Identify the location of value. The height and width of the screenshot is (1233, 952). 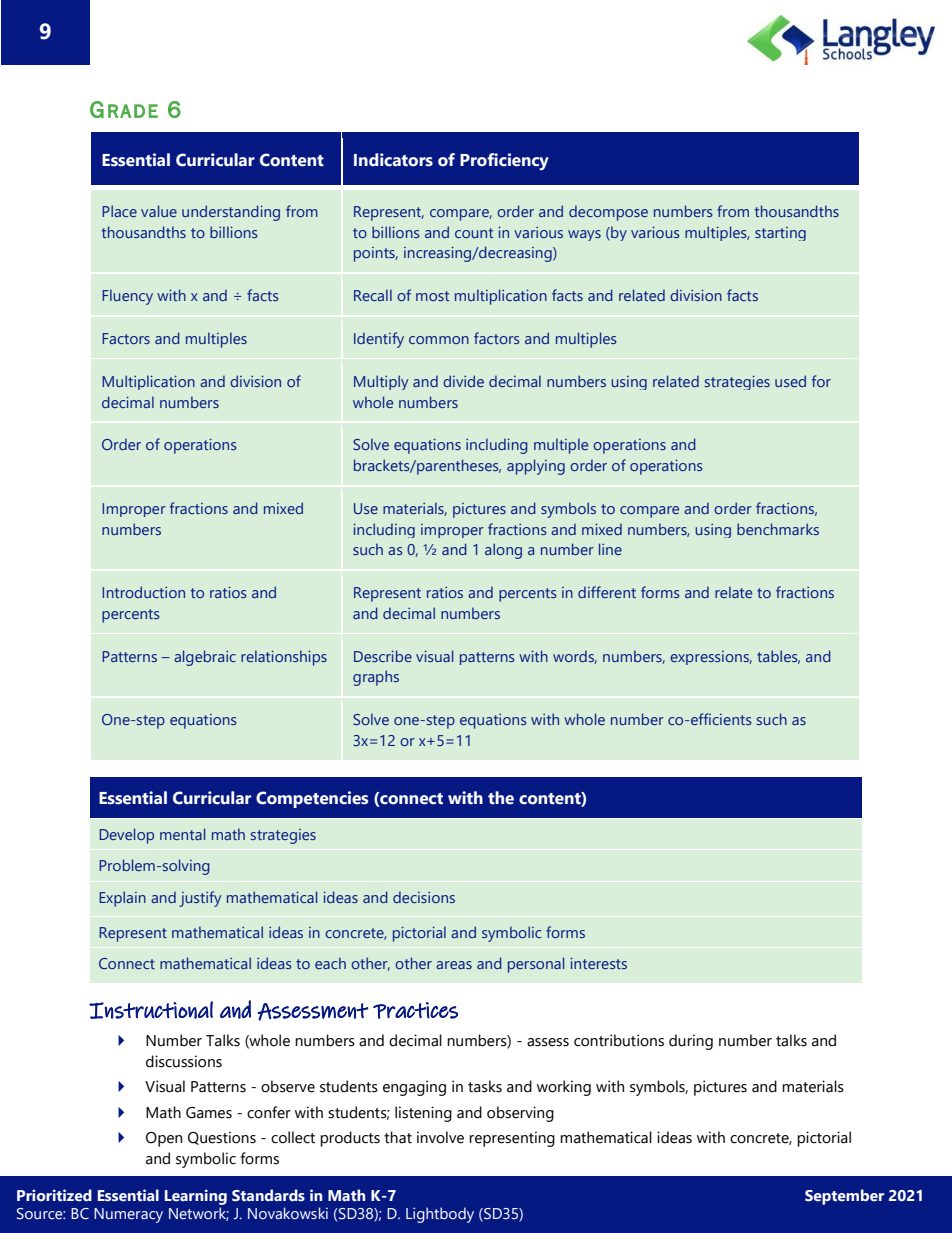
(159, 211).
